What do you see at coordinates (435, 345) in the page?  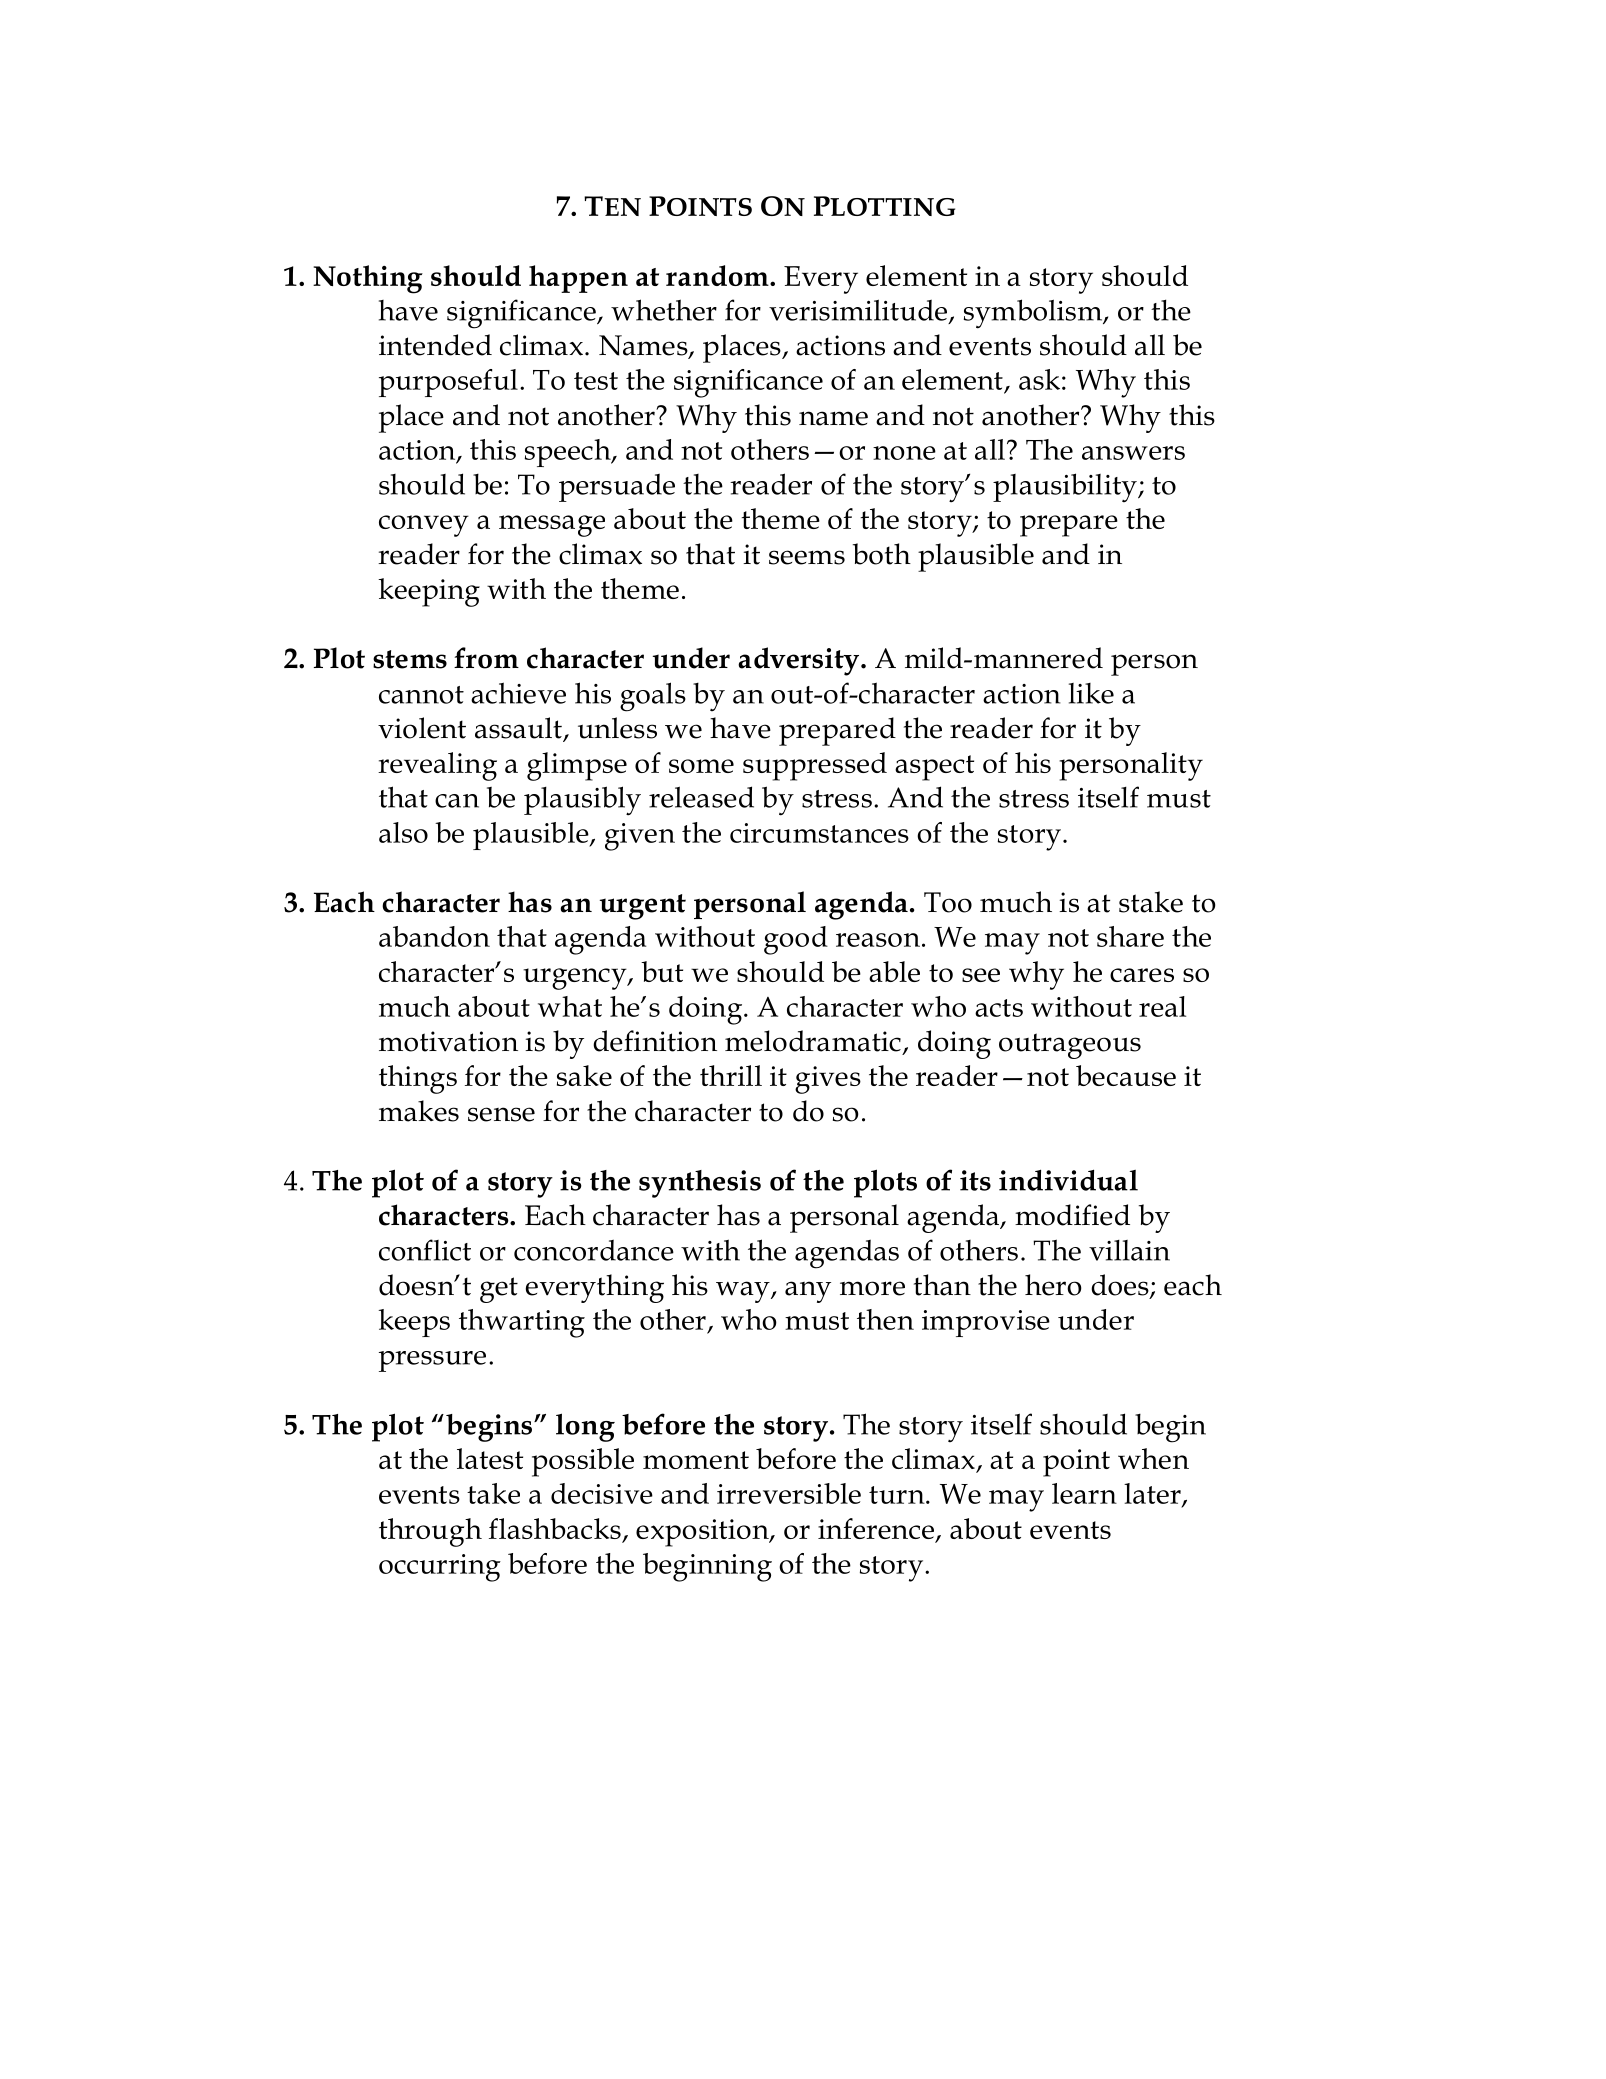 I see `intended` at bounding box center [435, 345].
